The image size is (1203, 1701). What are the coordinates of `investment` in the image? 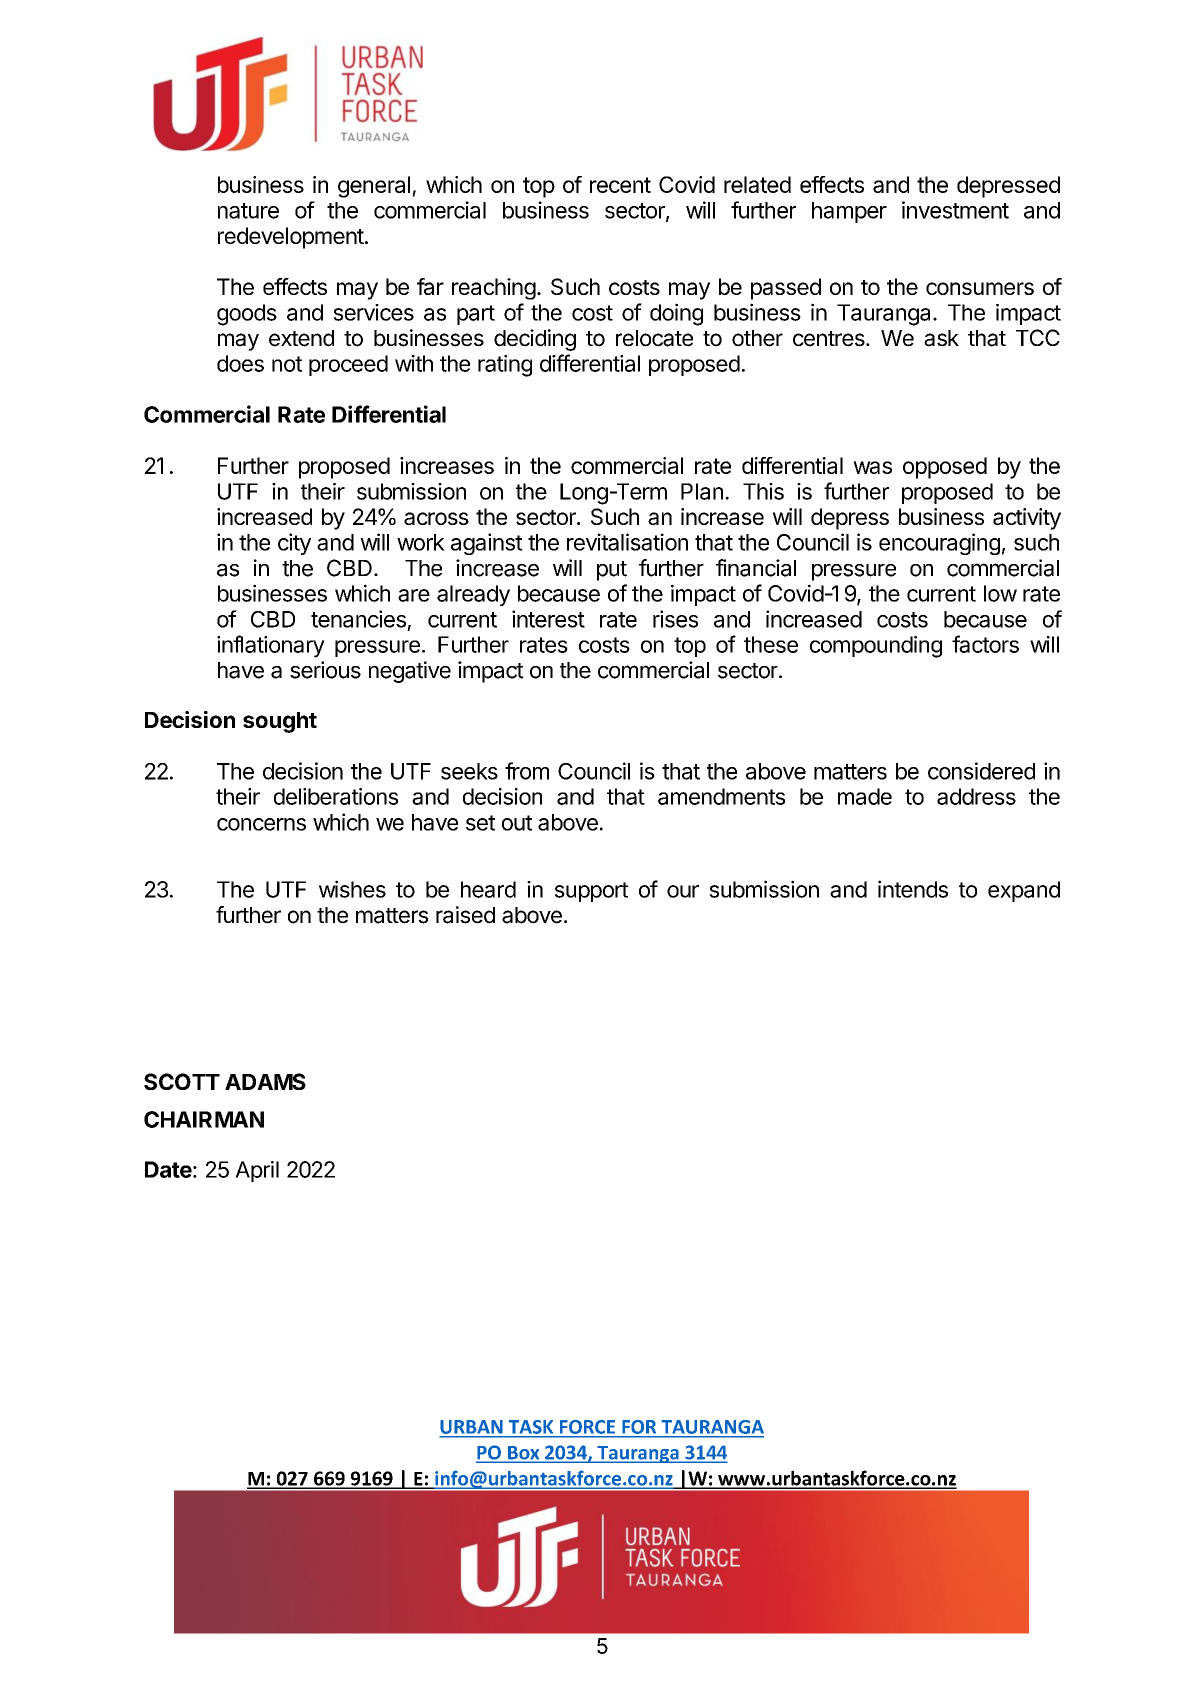 It's located at (955, 210).
